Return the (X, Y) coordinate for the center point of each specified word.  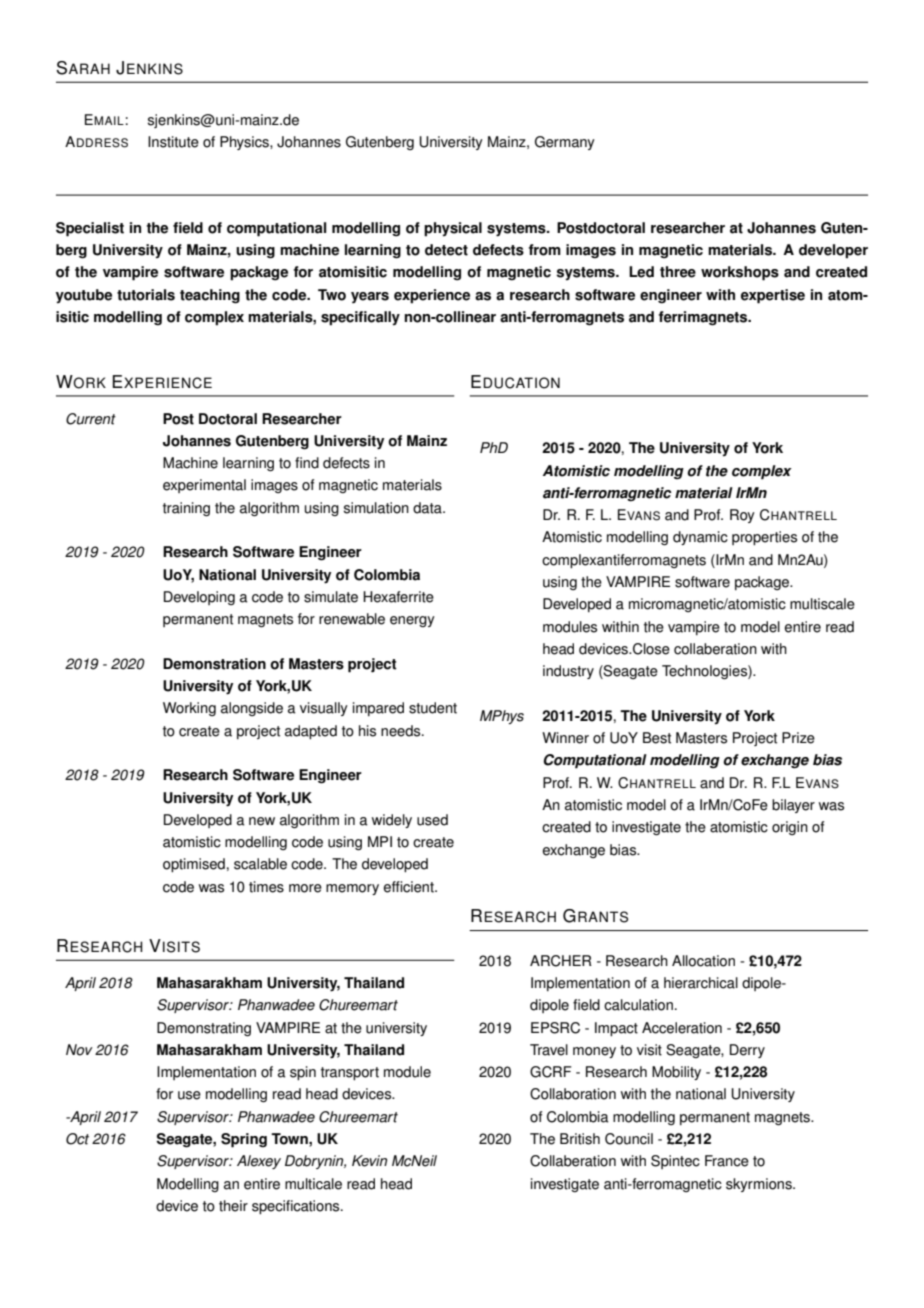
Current (91, 419)
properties (764, 538)
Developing (199, 598)
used (432, 820)
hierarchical (701, 983)
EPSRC (555, 1028)
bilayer (793, 806)
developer (833, 251)
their (233, 1206)
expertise (773, 296)
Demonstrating (204, 1029)
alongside (252, 709)
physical (453, 229)
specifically (360, 318)
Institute (173, 142)
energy (412, 621)
